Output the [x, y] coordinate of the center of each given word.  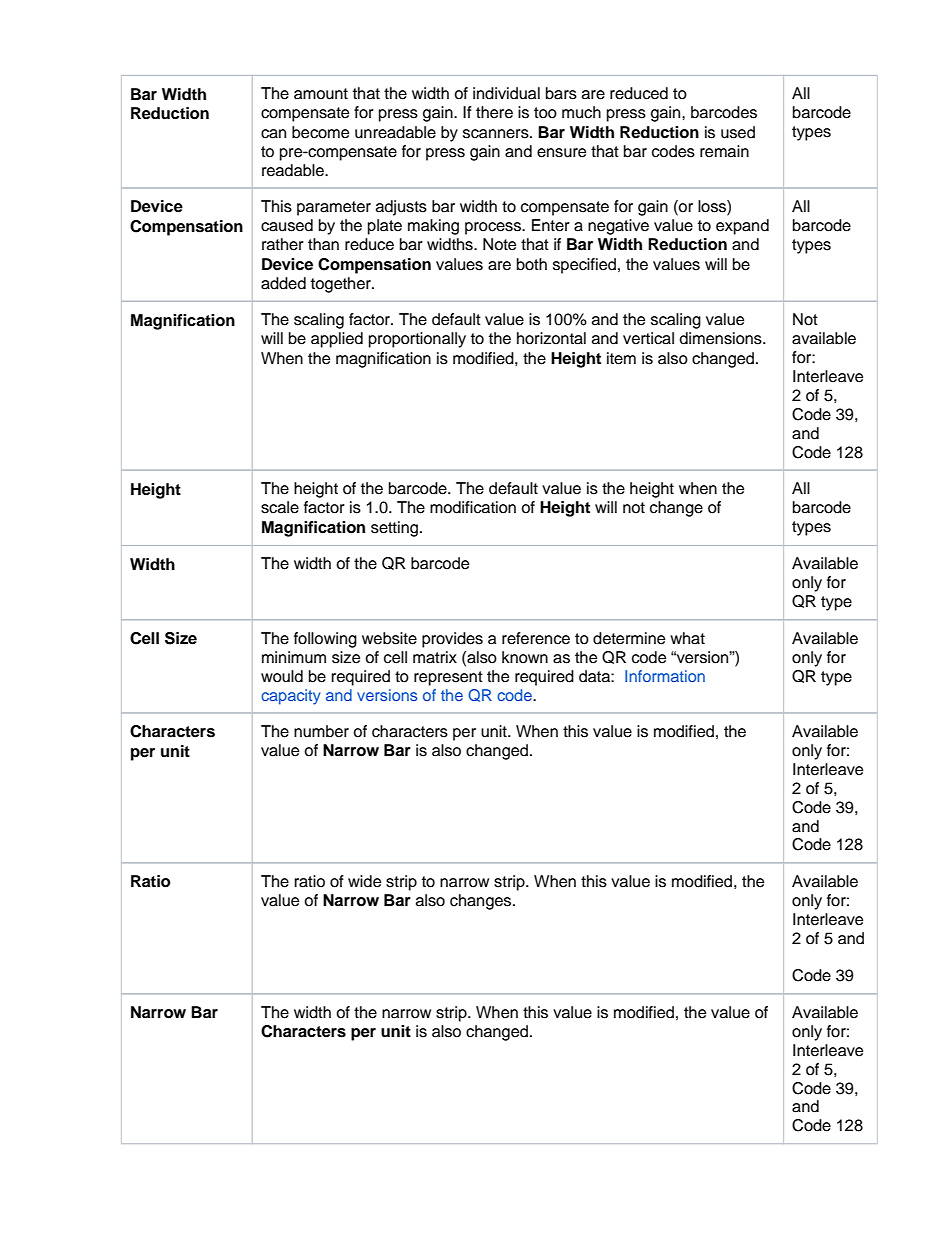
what [687, 638]
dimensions [721, 338]
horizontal [551, 338]
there [494, 112]
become [320, 132]
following [325, 640]
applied [337, 340]
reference [536, 638]
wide [364, 881]
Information [665, 676]
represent [448, 678]
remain [724, 151]
